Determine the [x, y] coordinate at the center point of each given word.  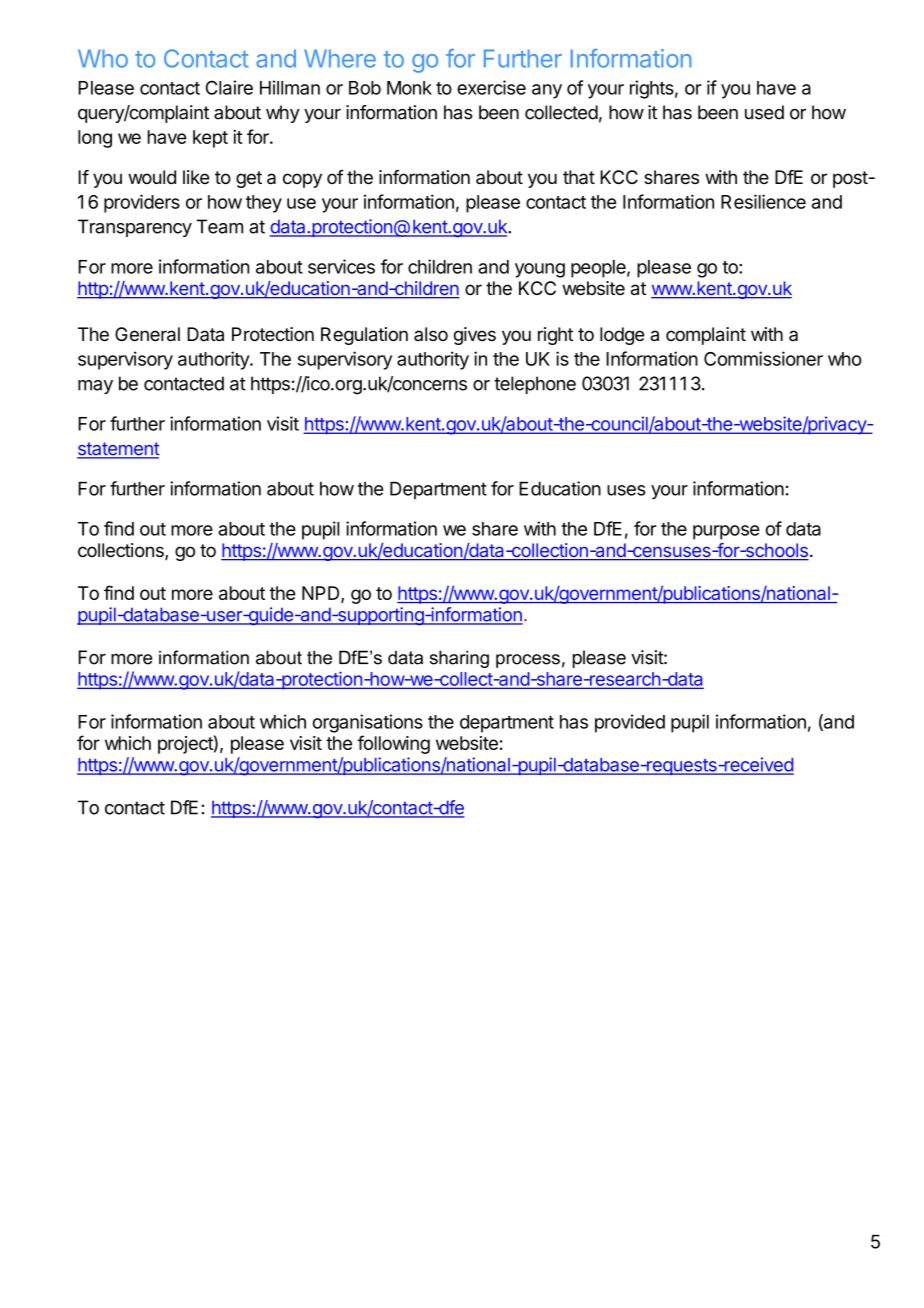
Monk [409, 88]
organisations [368, 723]
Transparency [135, 228]
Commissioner [763, 358]
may [95, 387]
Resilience [763, 201]
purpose [726, 532]
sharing [459, 659]
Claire [229, 87]
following [393, 744]
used [764, 112]
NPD [322, 594]
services [341, 266]
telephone [535, 385]
